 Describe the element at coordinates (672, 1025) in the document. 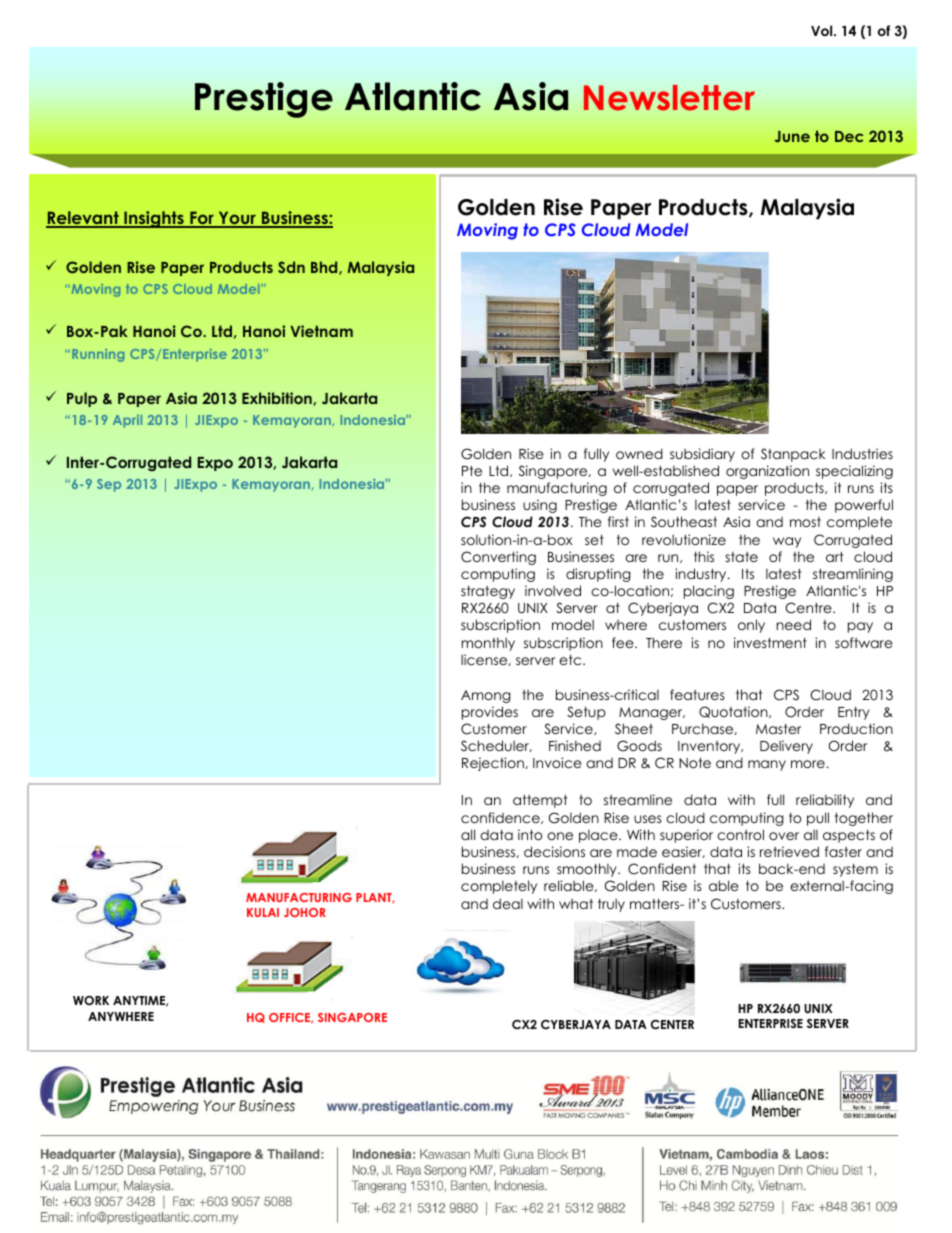

I see `CENTER` at that location.
